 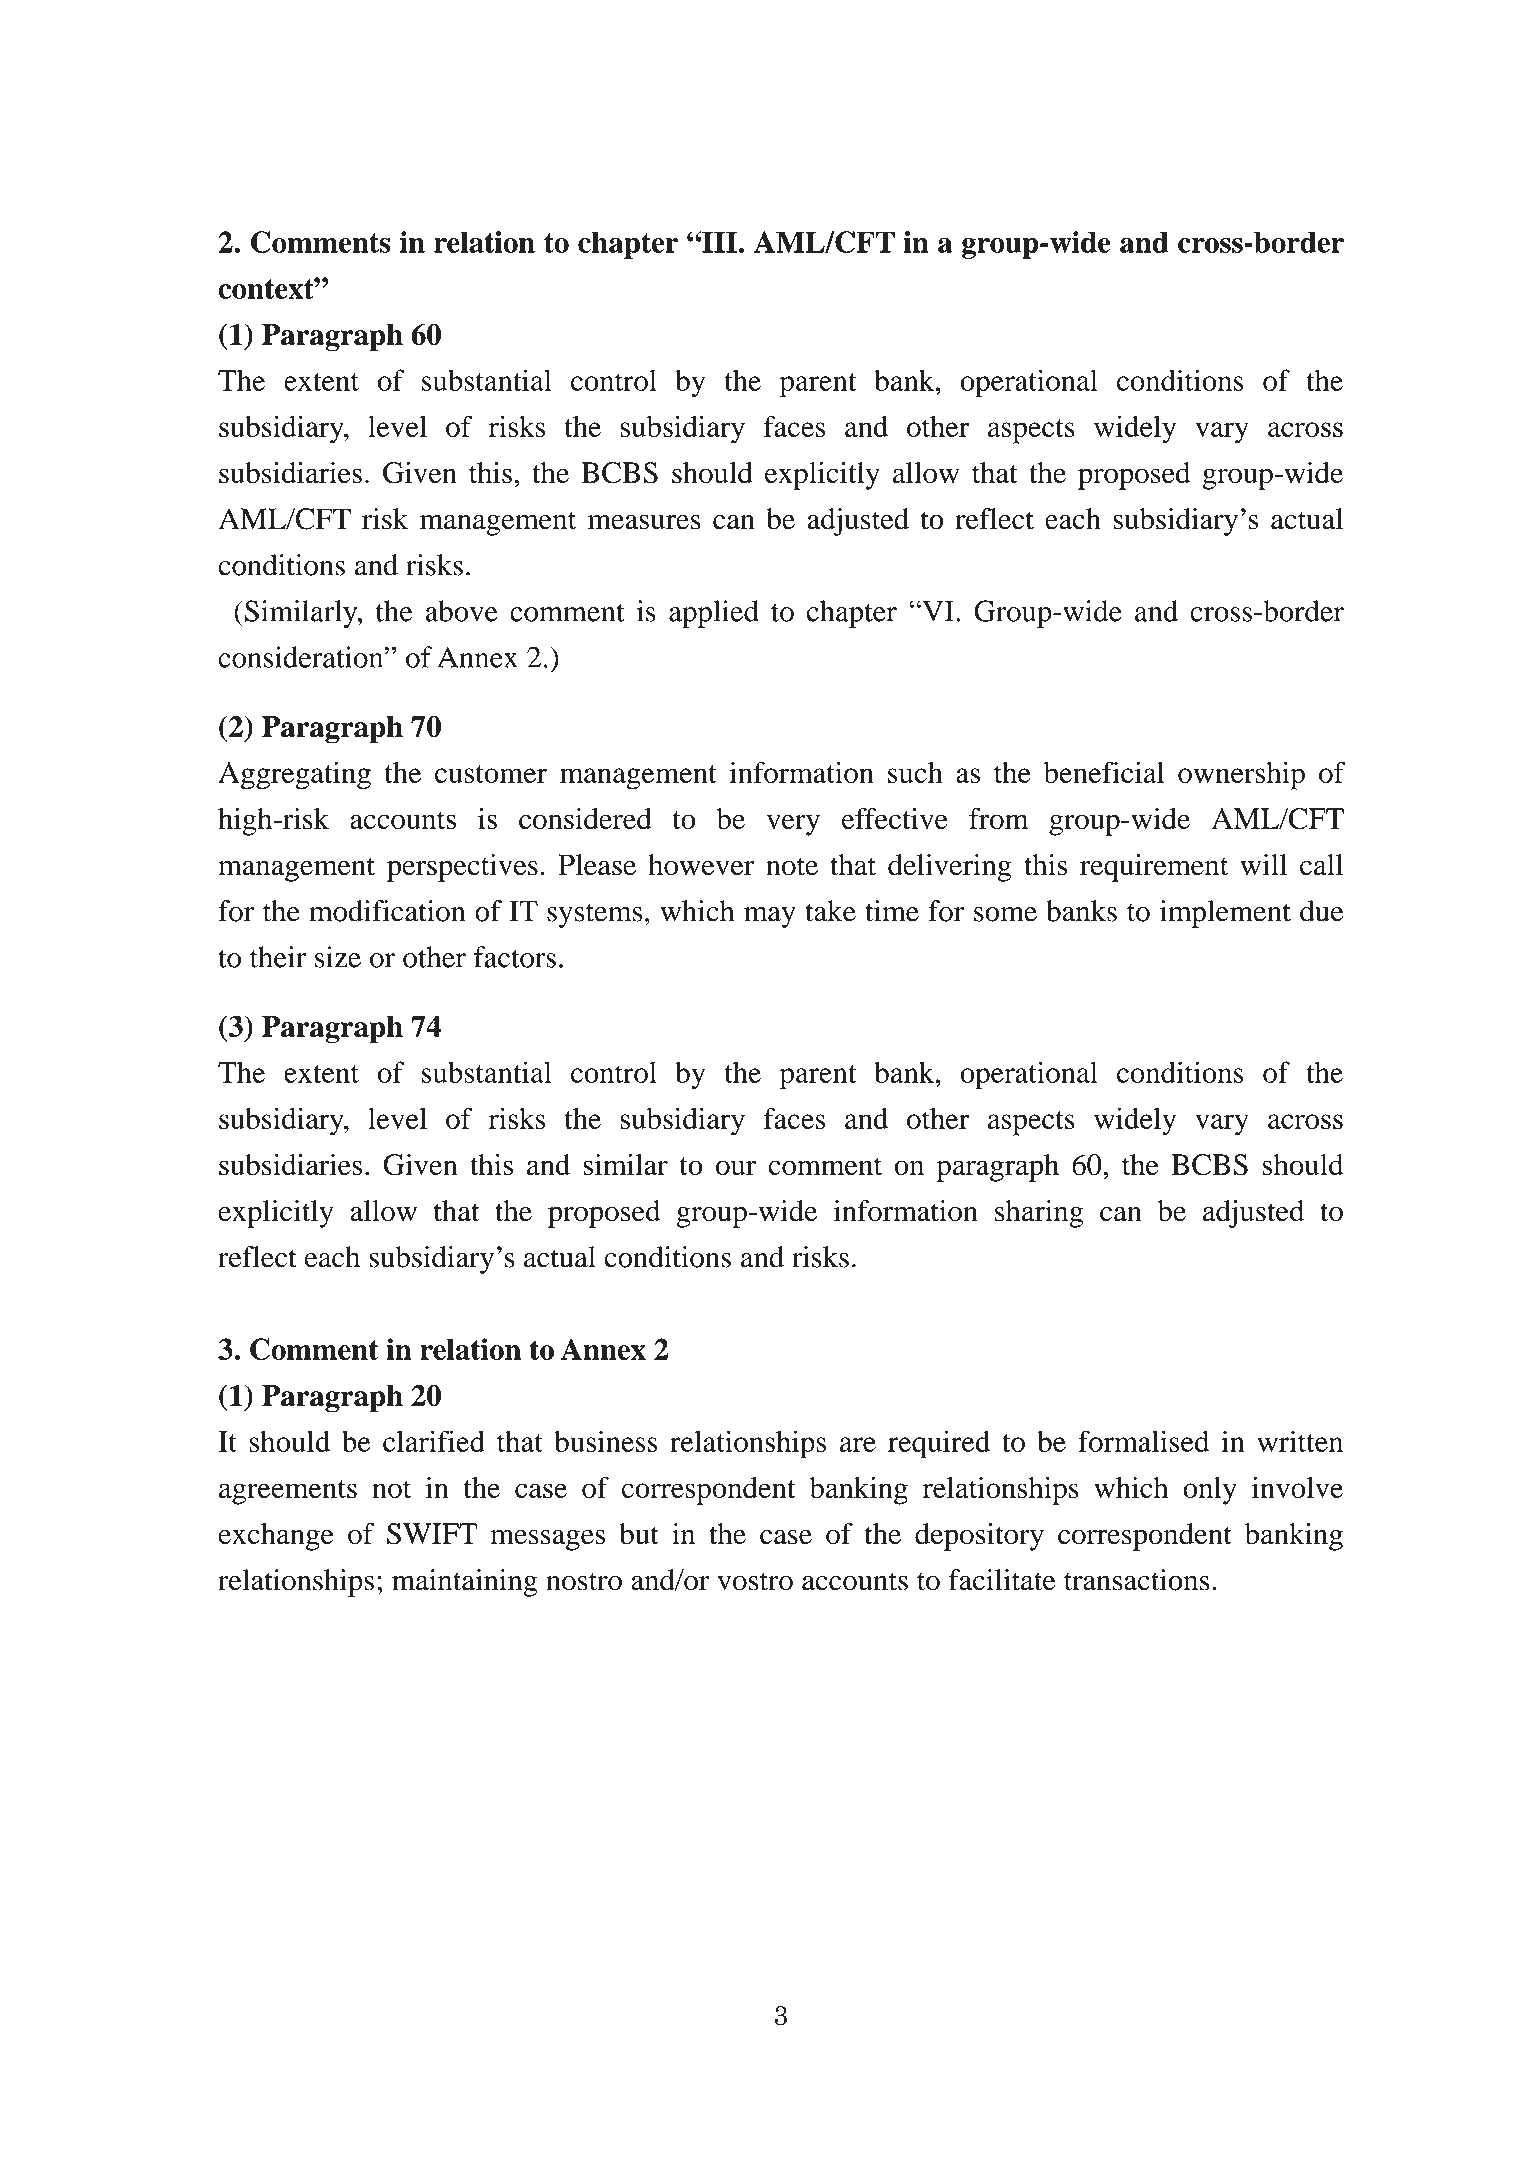 What do you see at coordinates (338, 957) in the page?
I see `size` at bounding box center [338, 957].
